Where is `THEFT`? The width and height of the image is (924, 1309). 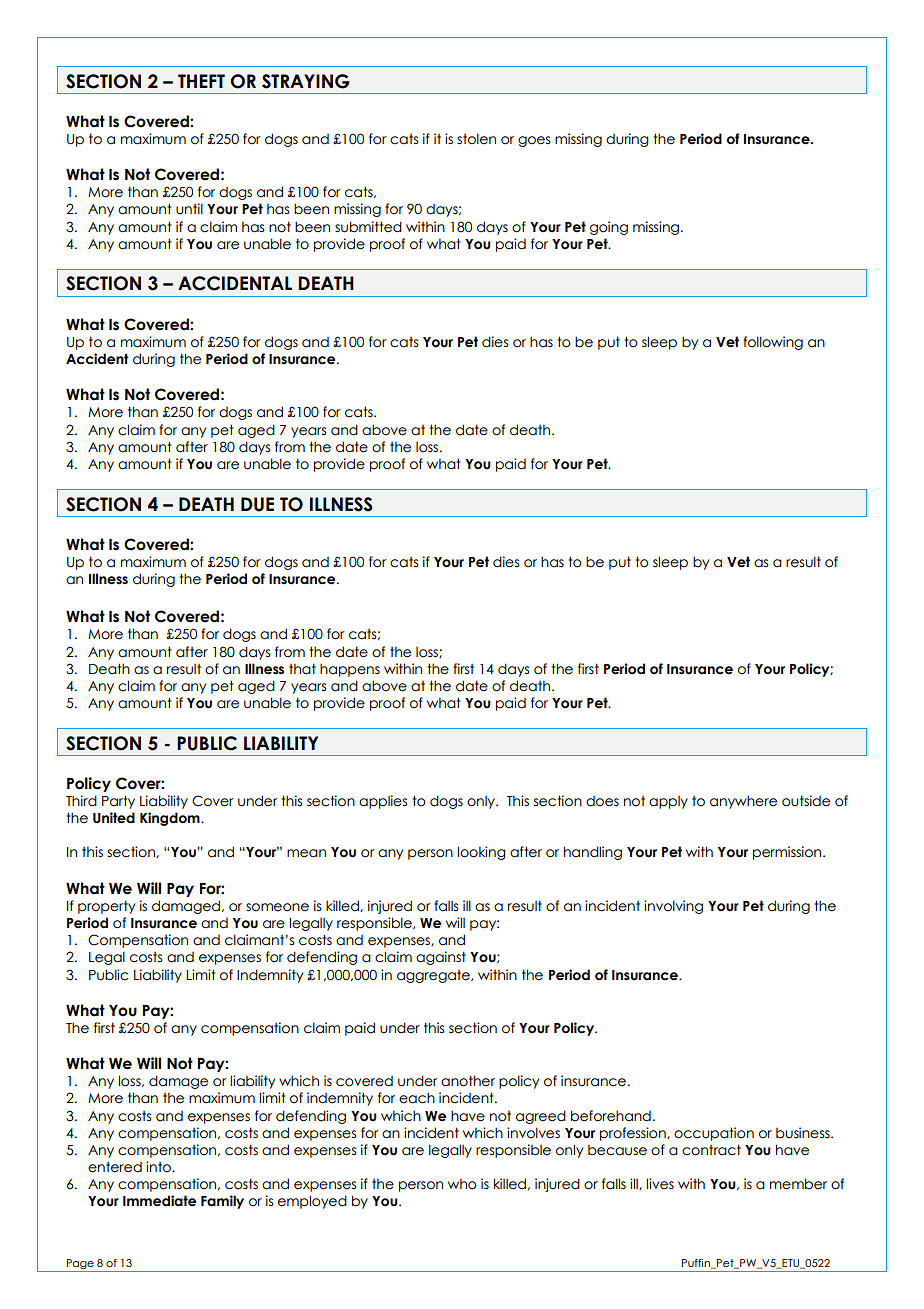
THEFT is located at coordinates (201, 81).
